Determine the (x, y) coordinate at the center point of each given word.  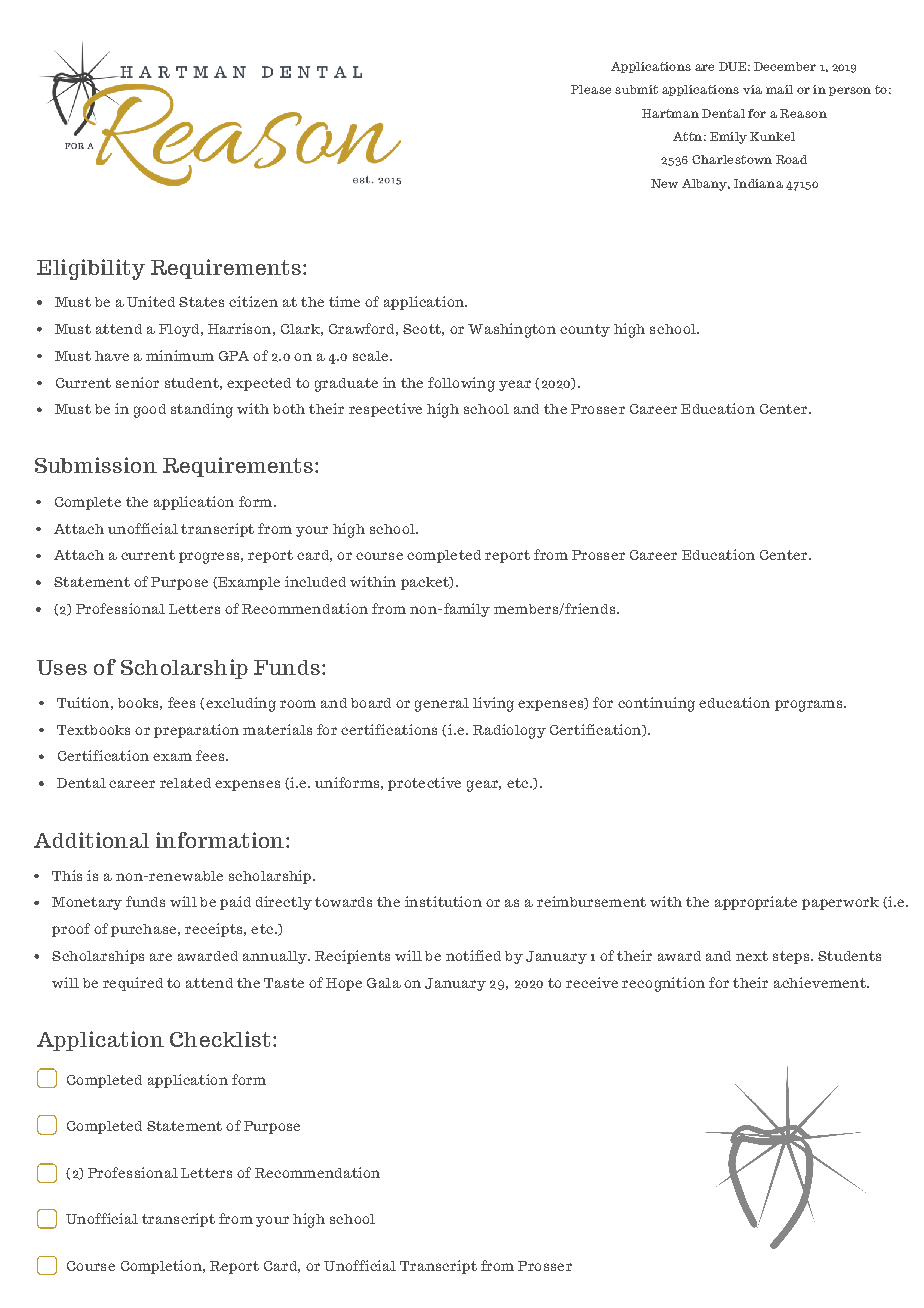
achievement (821, 982)
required (133, 984)
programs (810, 706)
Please (591, 89)
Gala (384, 983)
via (752, 89)
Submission (96, 465)
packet (426, 583)
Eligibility (91, 269)
